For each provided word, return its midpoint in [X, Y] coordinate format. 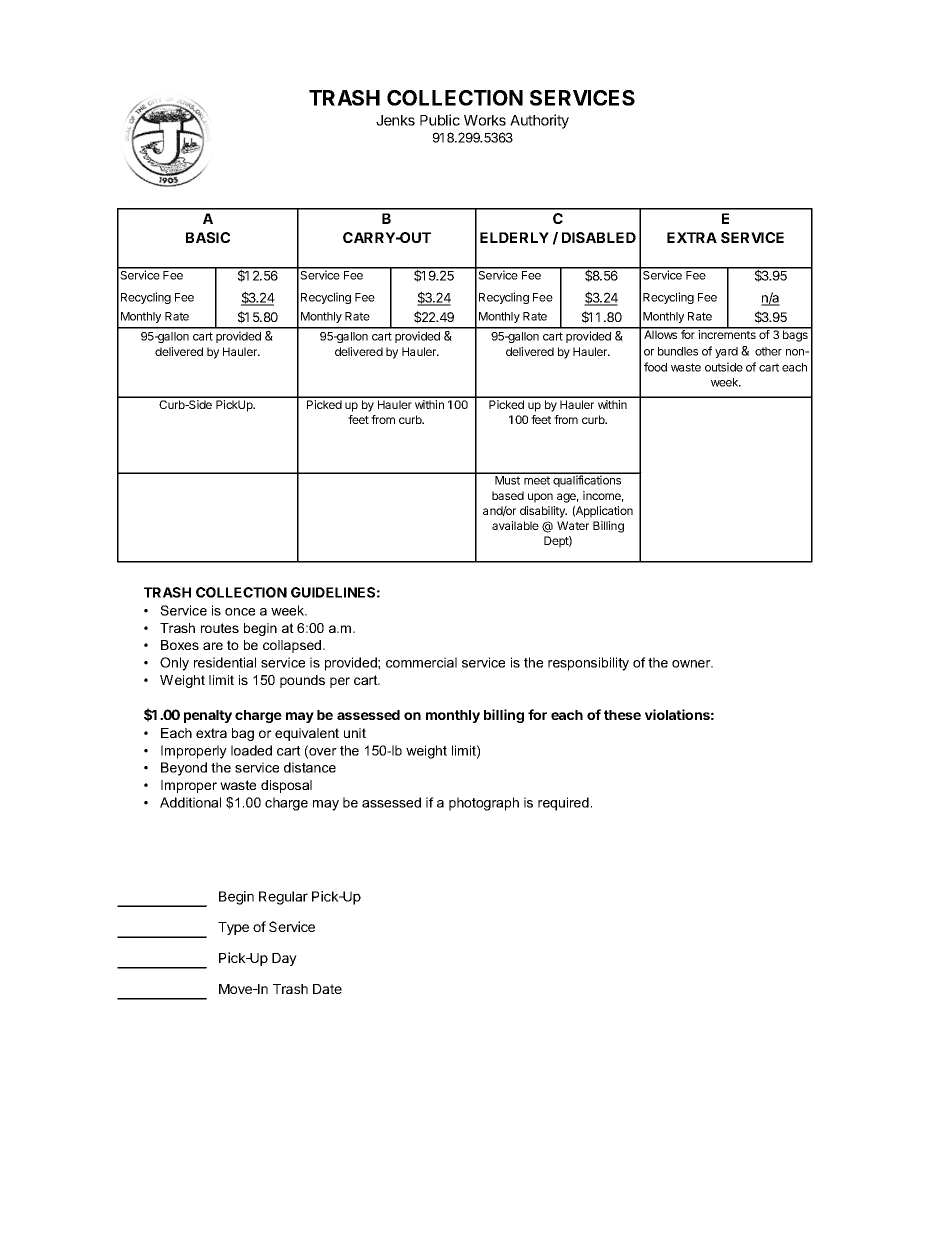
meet [537, 480]
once [240, 612]
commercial [421, 662]
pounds [302, 681]
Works [485, 120]
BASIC [208, 237]
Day [284, 959]
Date [327, 989]
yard [726, 352]
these [622, 715]
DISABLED [599, 237]
